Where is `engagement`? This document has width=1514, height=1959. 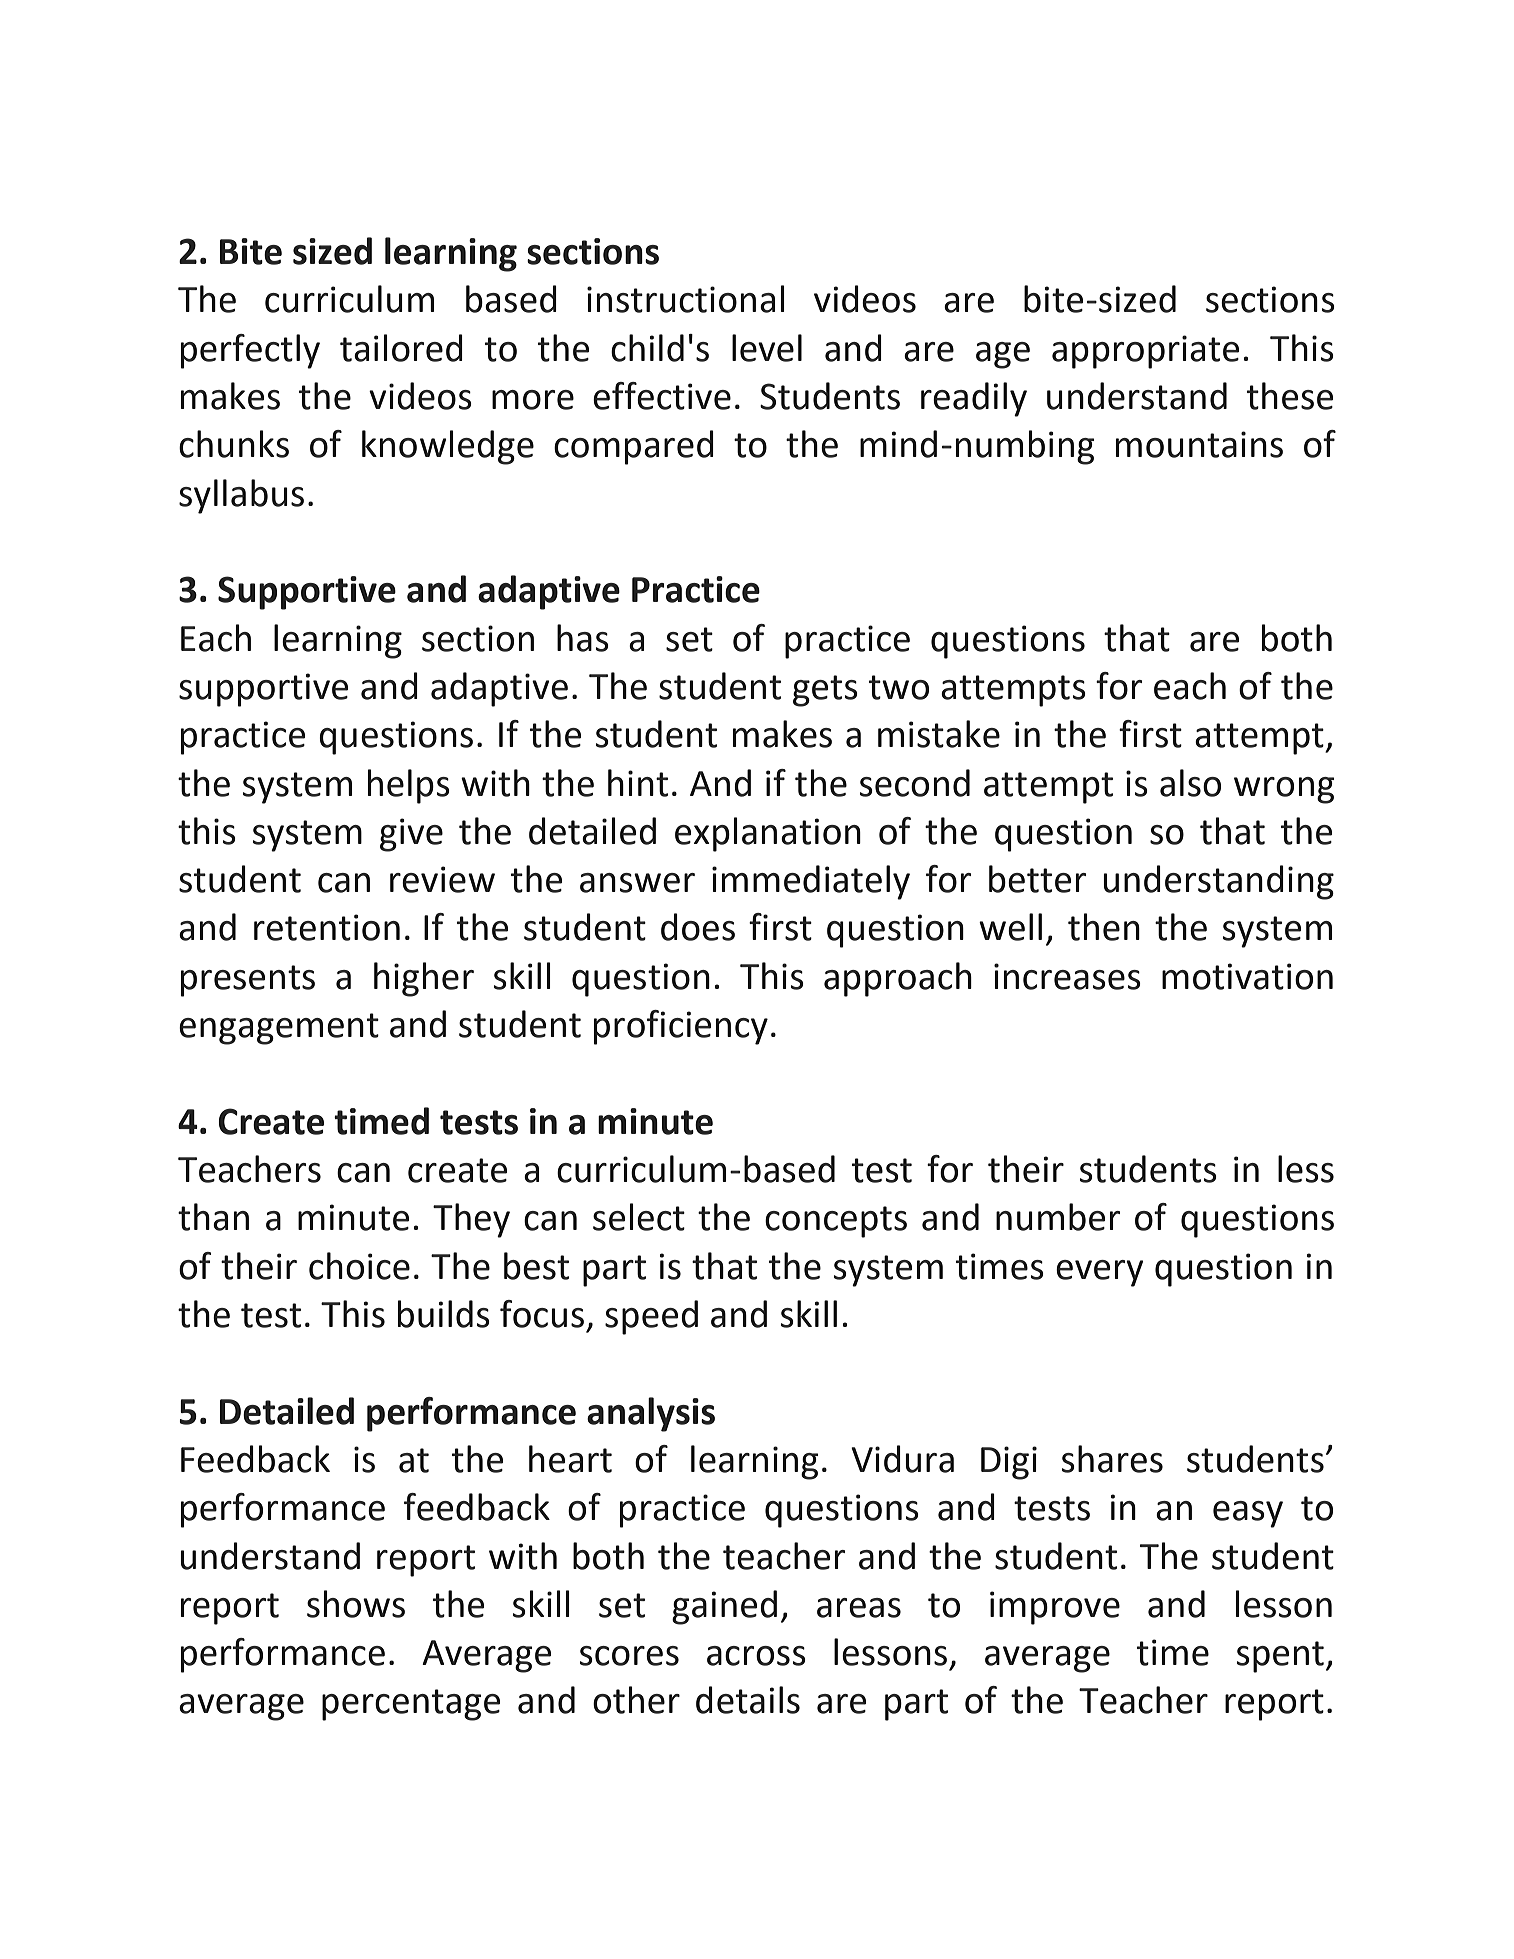 engagement is located at coordinates (279, 1029).
